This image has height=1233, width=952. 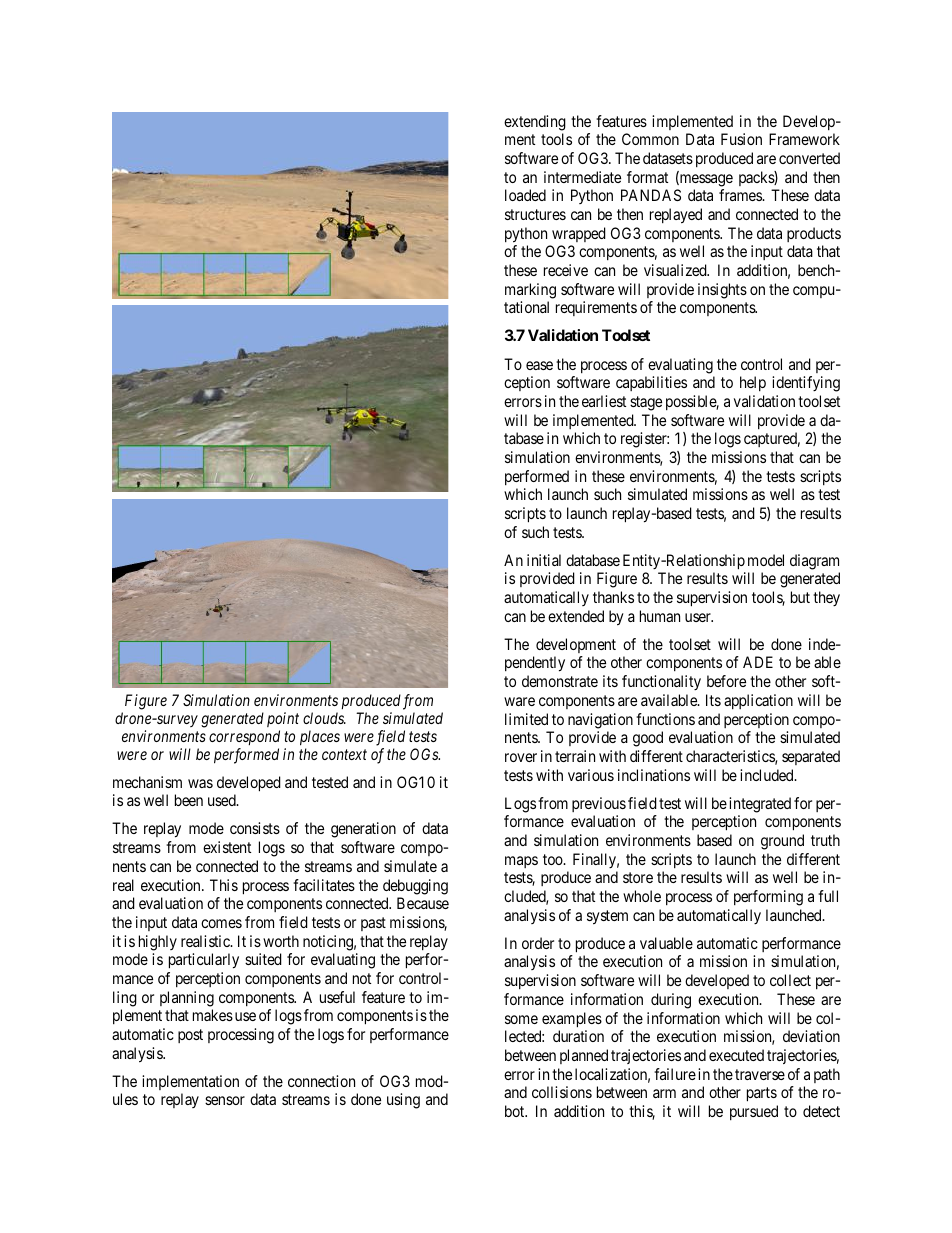 What do you see at coordinates (576, 616) in the image?
I see `extended` at bounding box center [576, 616].
